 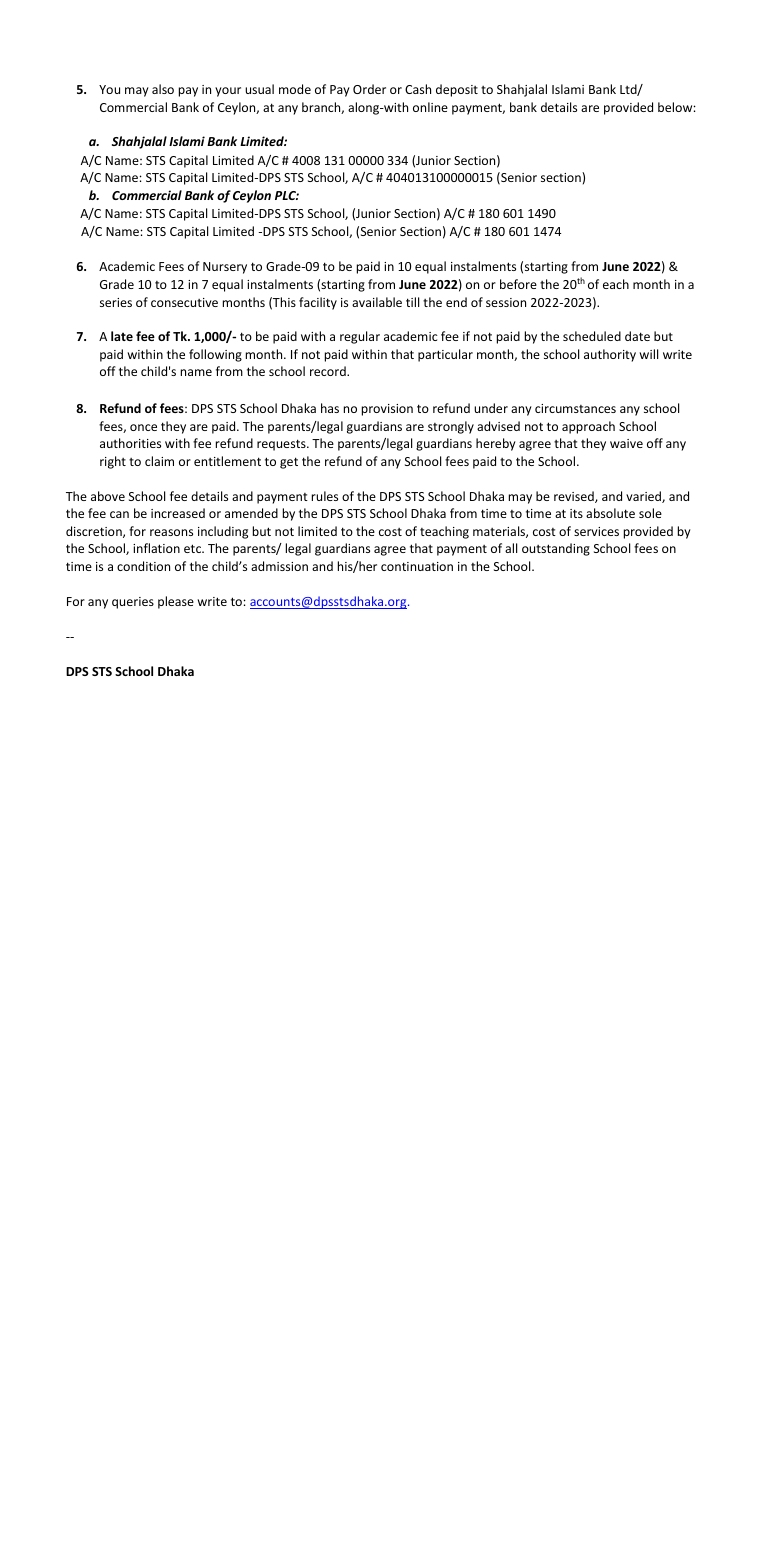 I want to click on Order, so click(x=369, y=89).
